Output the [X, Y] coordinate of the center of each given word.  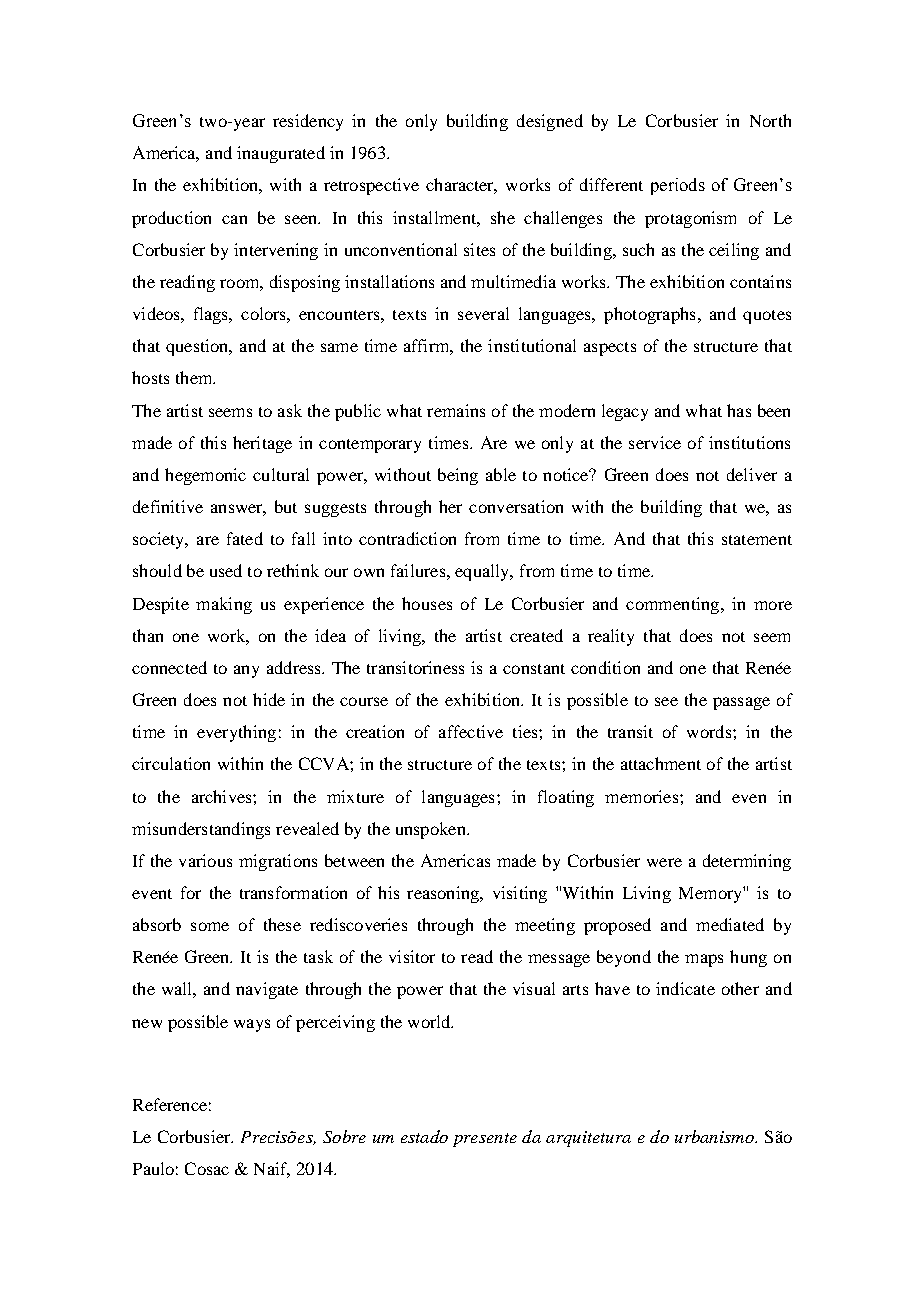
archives [223, 796]
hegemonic [205, 476]
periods [678, 186]
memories [641, 796]
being [458, 476]
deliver [752, 474]
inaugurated [281, 154]
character [461, 186]
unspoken [432, 830]
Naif [272, 1170]
